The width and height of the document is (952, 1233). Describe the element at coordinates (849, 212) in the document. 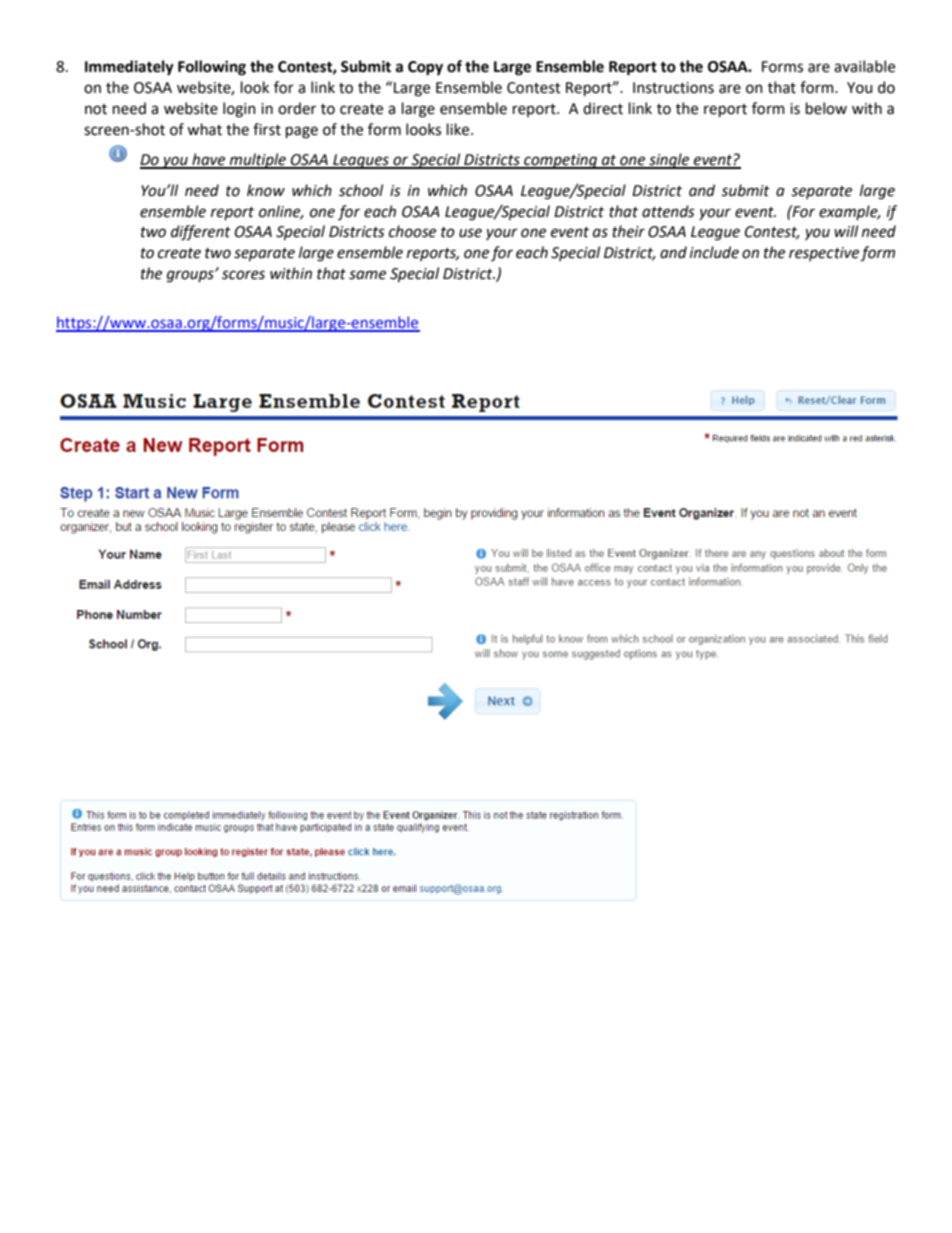

I see `example` at that location.
